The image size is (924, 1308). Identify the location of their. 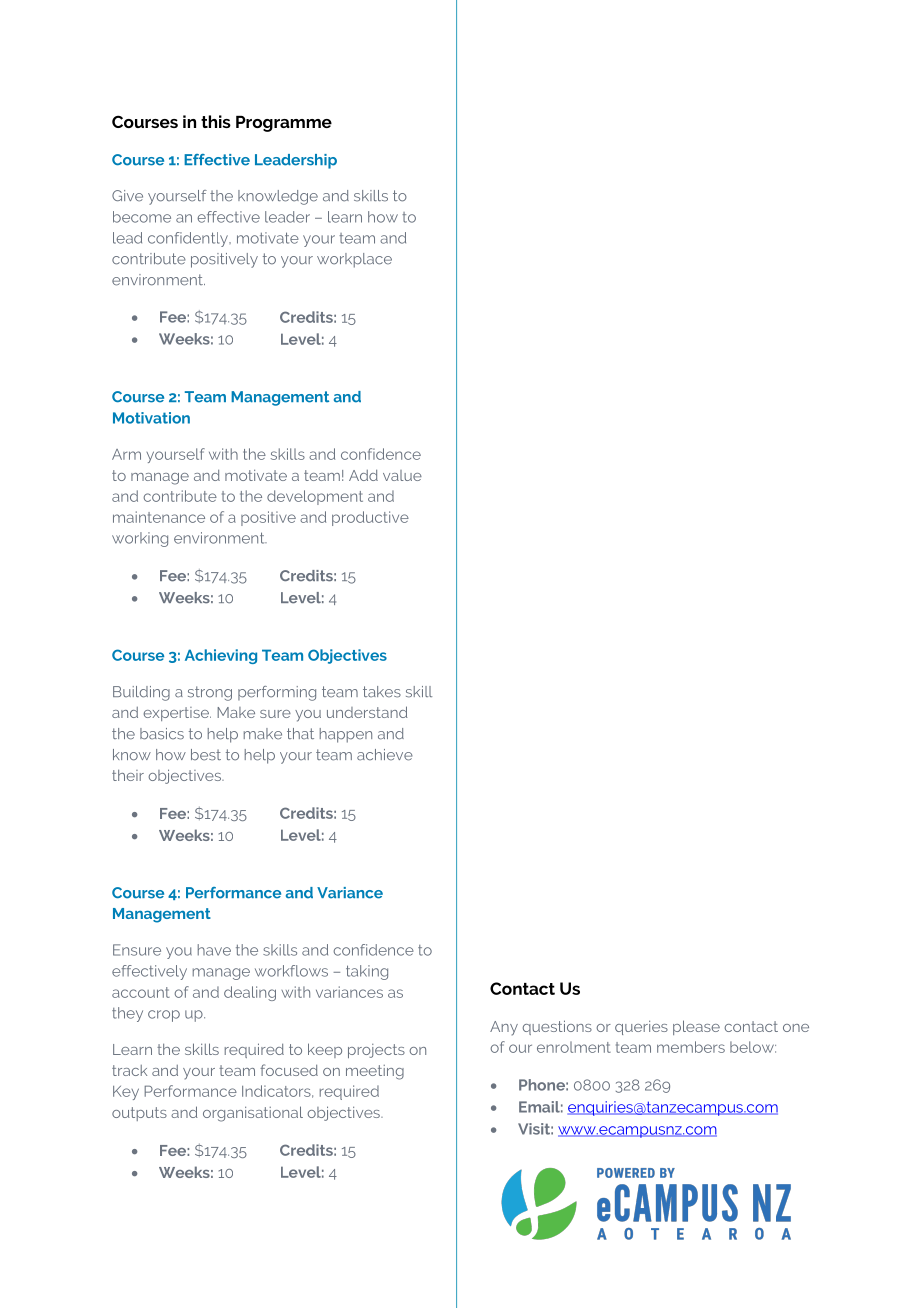
(128, 775).
